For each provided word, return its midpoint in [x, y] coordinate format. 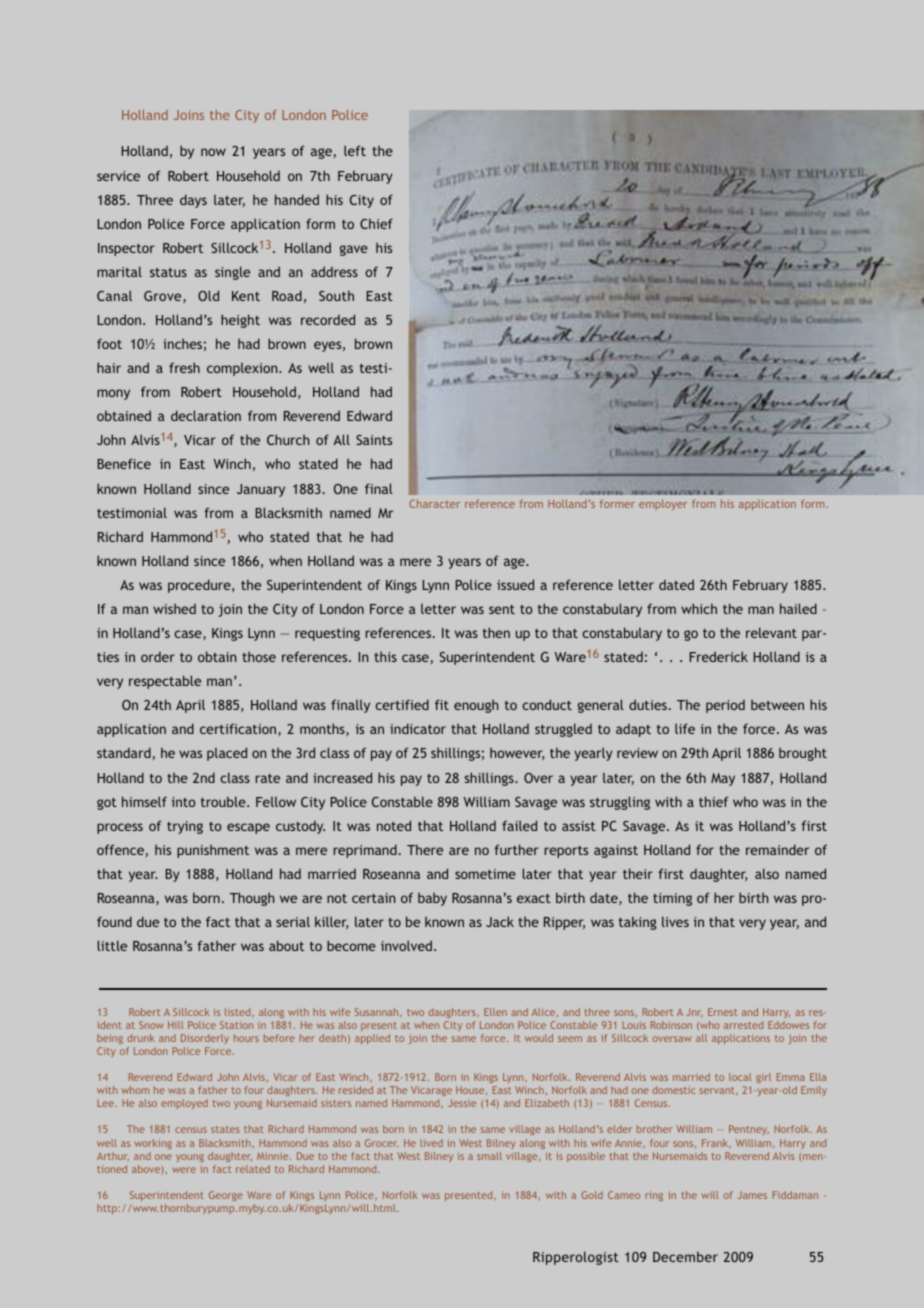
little [112, 945]
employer [663, 504]
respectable [165, 682]
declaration [206, 415]
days [193, 201]
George [226, 1196]
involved [406, 945]
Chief [376, 223]
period [725, 706]
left [355, 150]
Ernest [723, 1012]
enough [476, 706]
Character [434, 503]
